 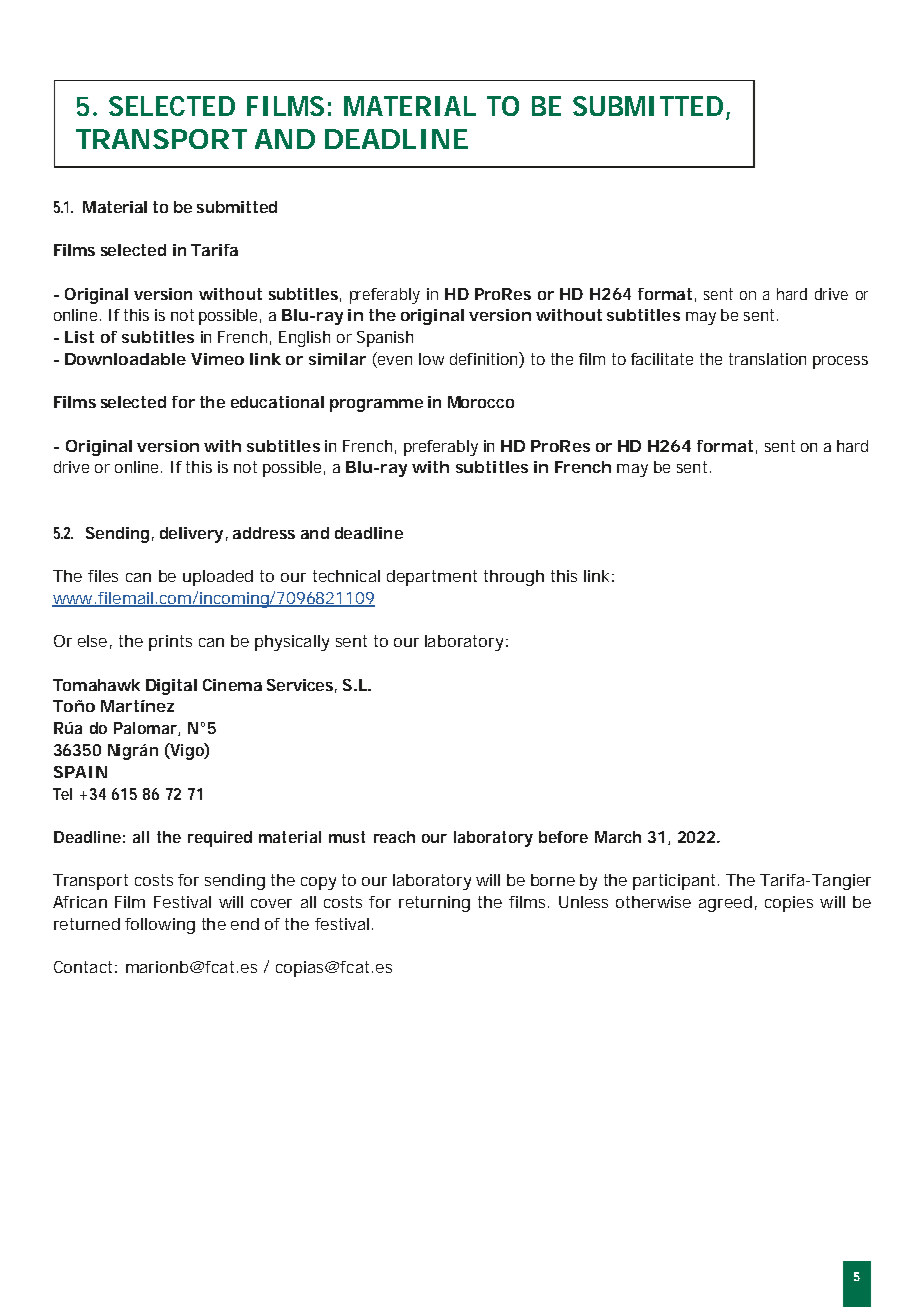 I want to click on translation, so click(x=767, y=359).
